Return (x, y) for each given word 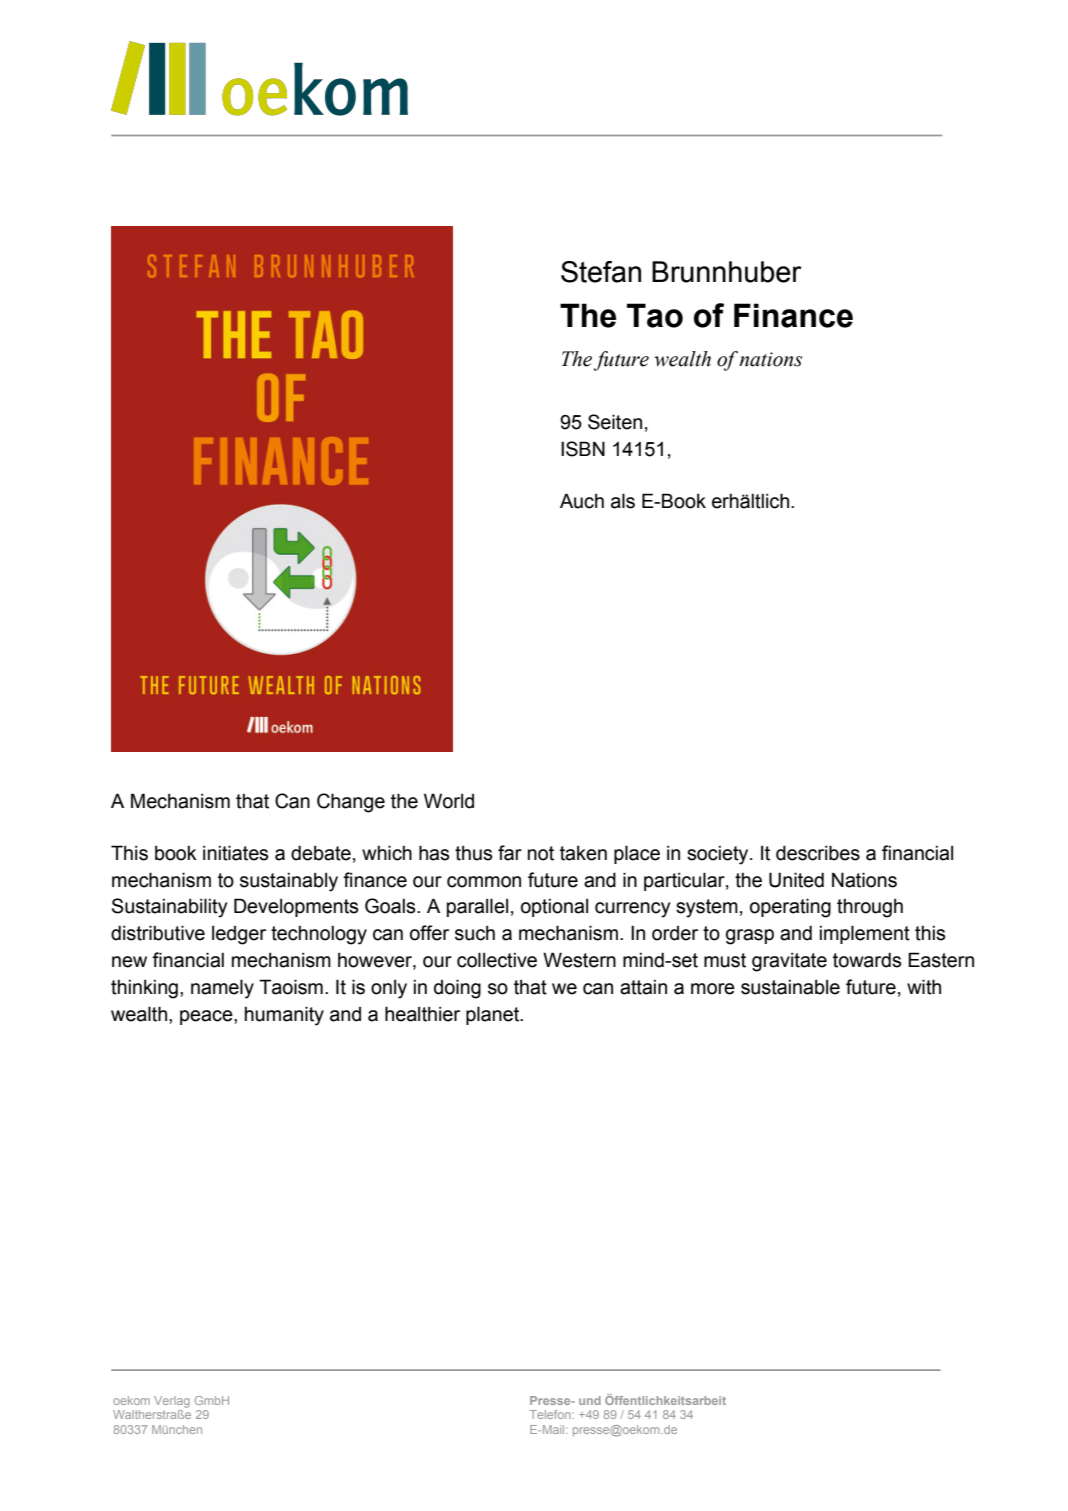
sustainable (790, 987)
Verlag (172, 1402)
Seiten (615, 422)
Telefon (551, 1414)
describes (818, 853)
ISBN (583, 449)
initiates (235, 853)
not (541, 853)
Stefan (601, 272)
